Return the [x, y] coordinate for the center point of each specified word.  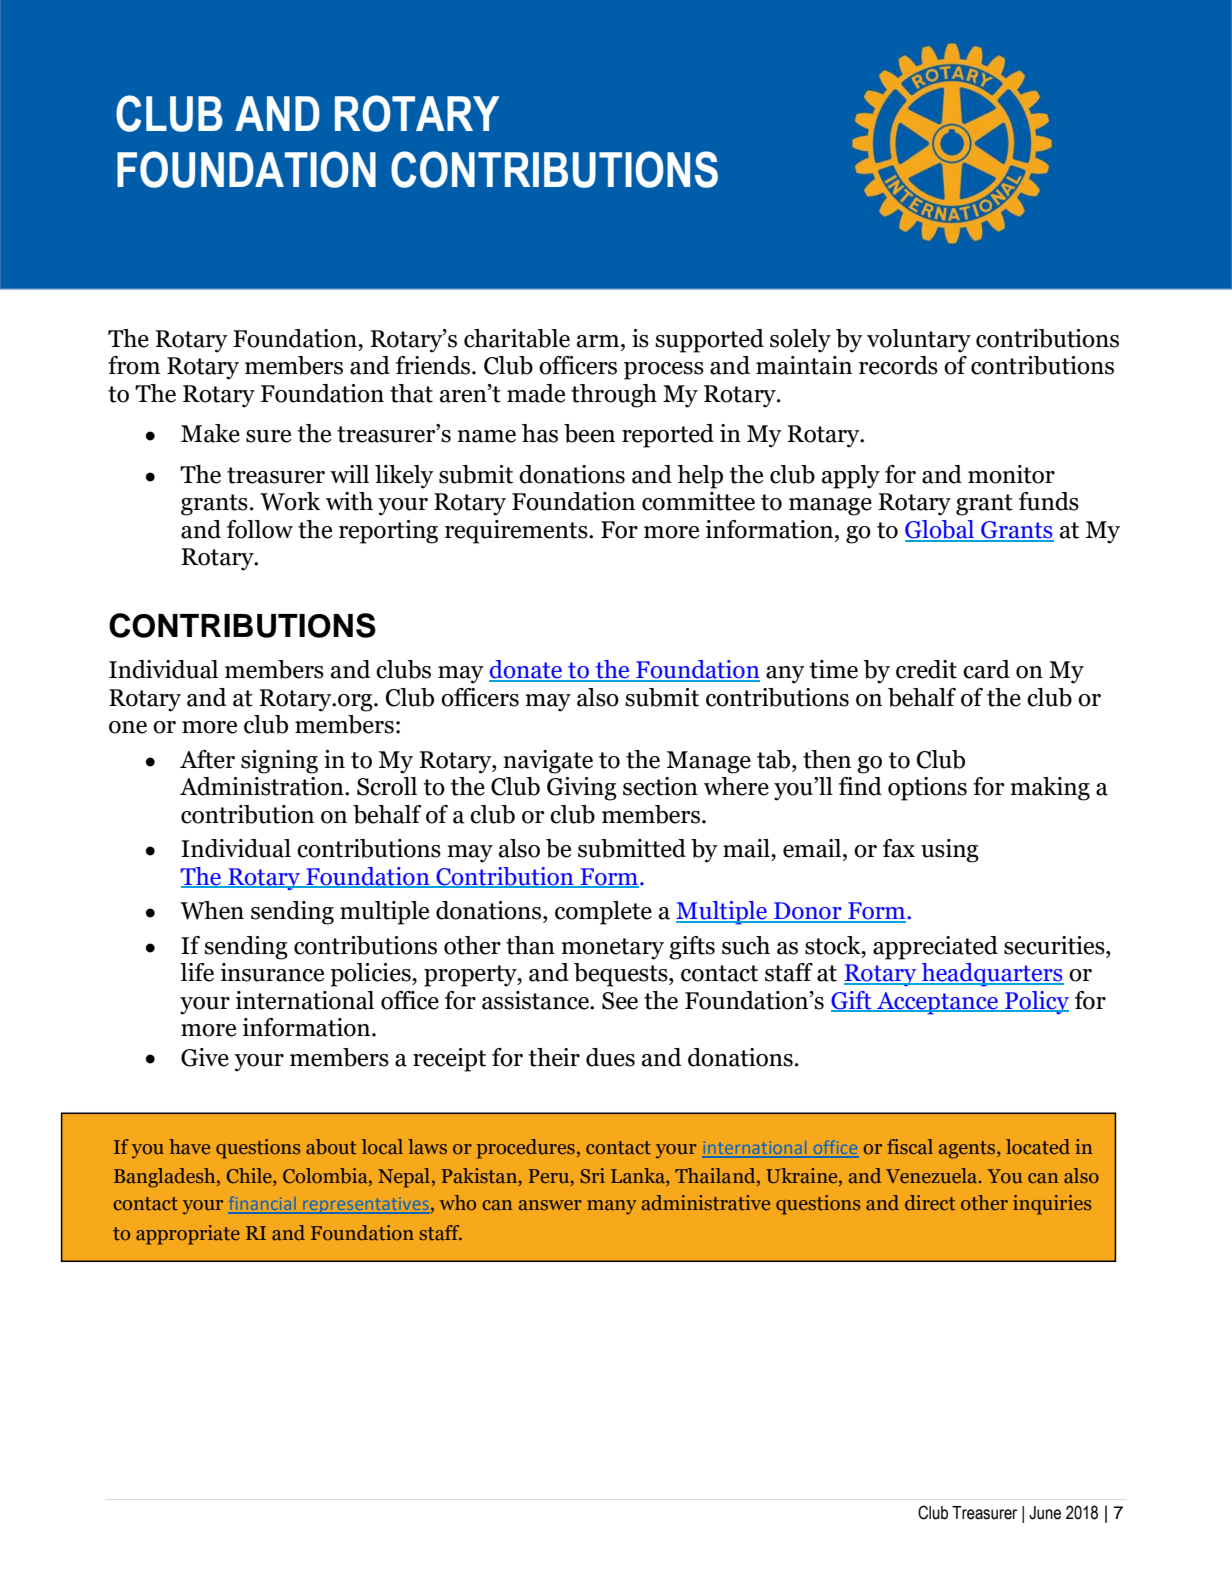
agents [967, 1150]
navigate [548, 762]
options [927, 789]
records [898, 365]
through [614, 396]
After [207, 759]
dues [610, 1057]
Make [210, 433]
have [189, 1146]
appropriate [188, 1235]
